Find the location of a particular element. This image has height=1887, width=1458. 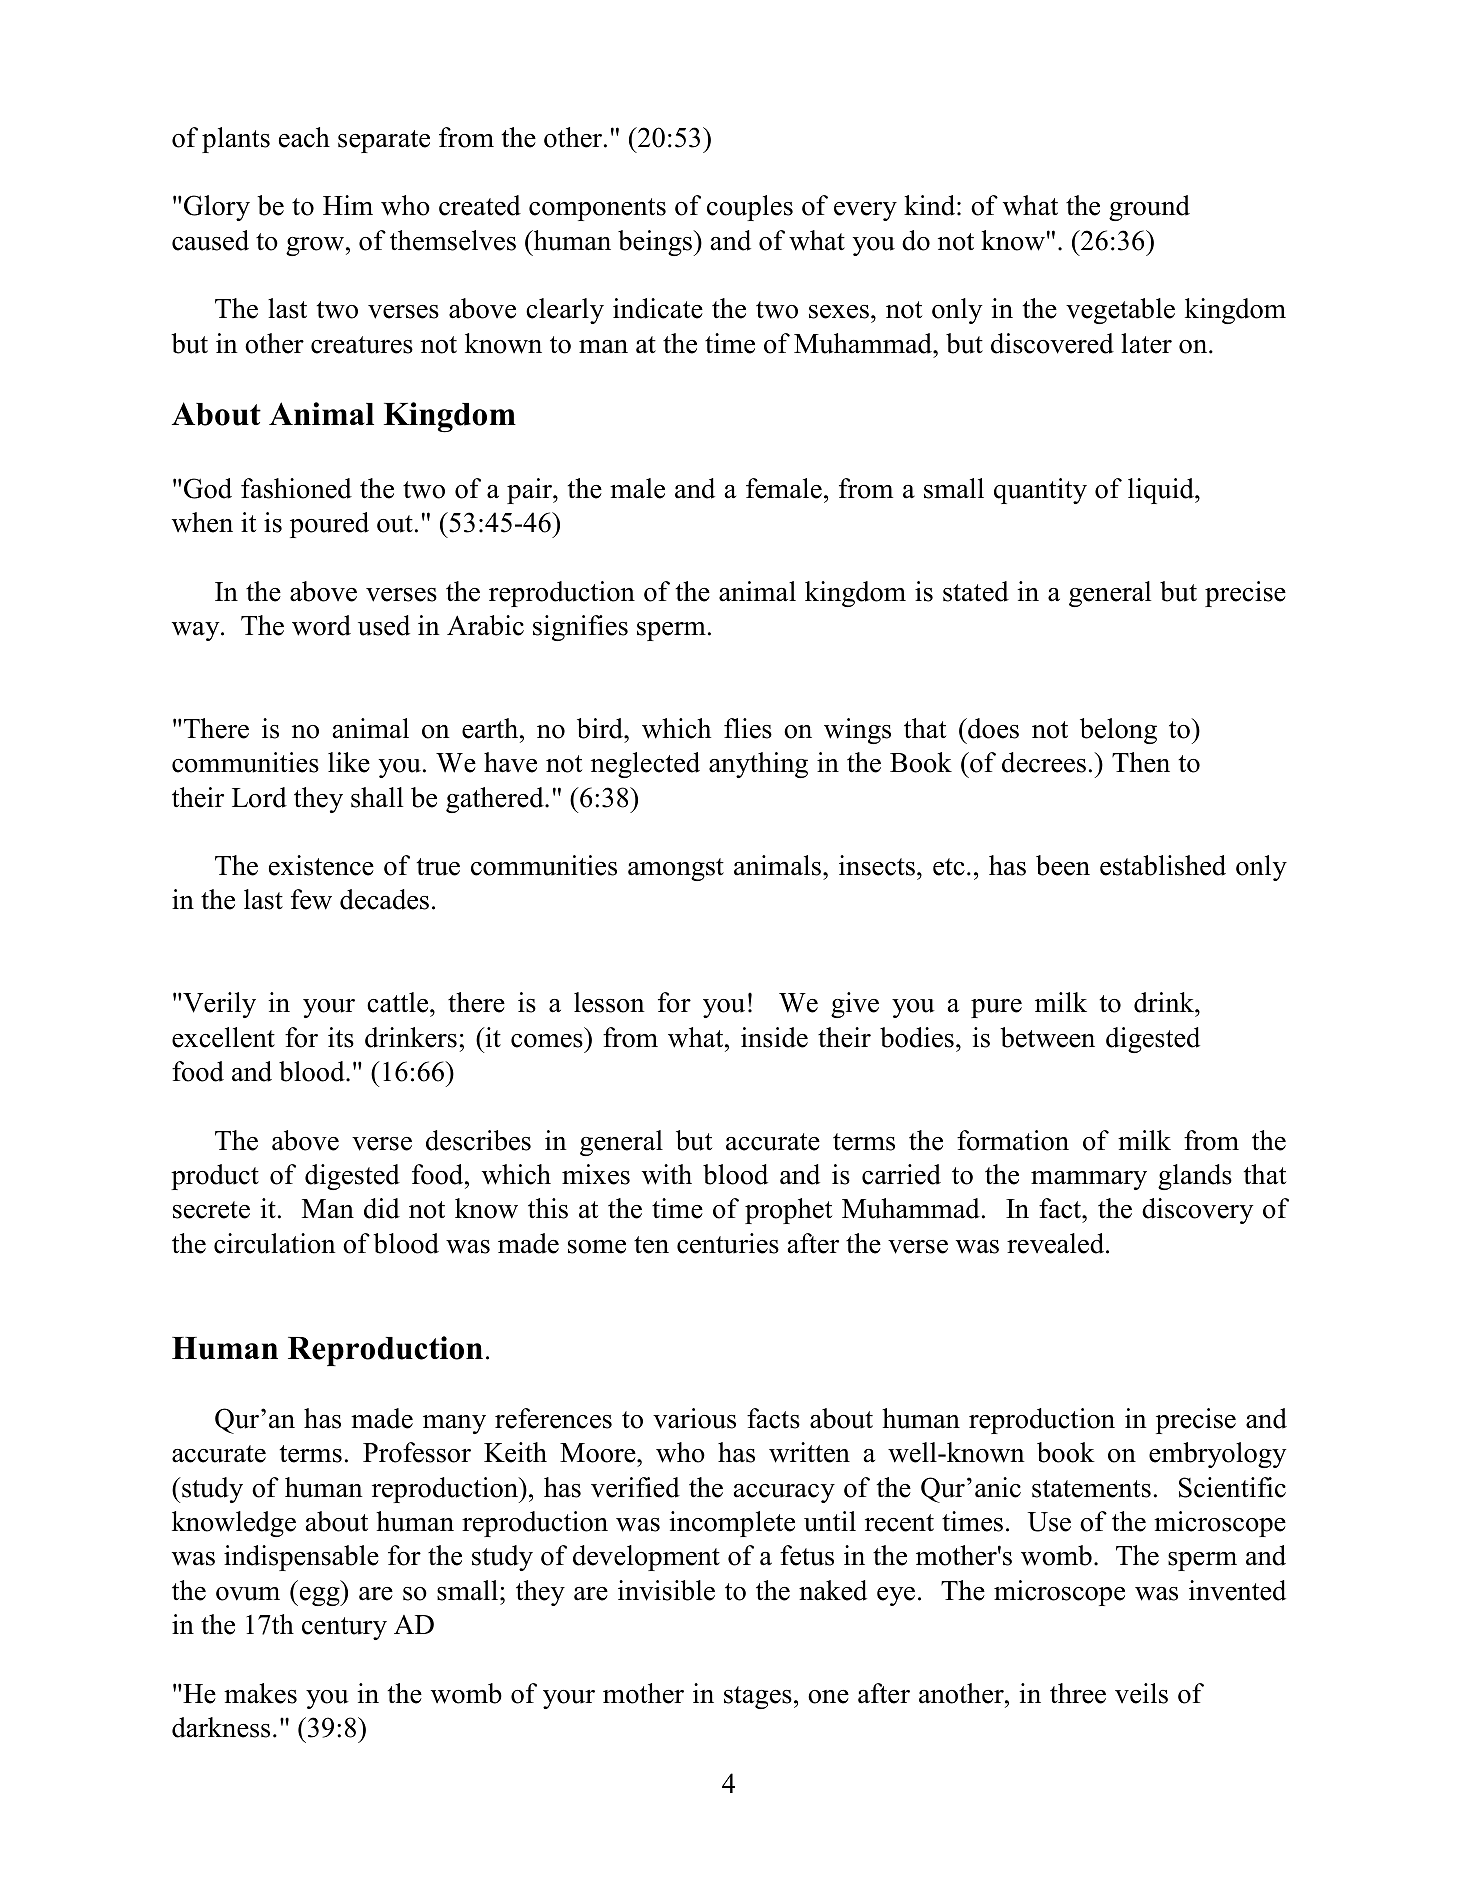

makes is located at coordinates (260, 1693).
